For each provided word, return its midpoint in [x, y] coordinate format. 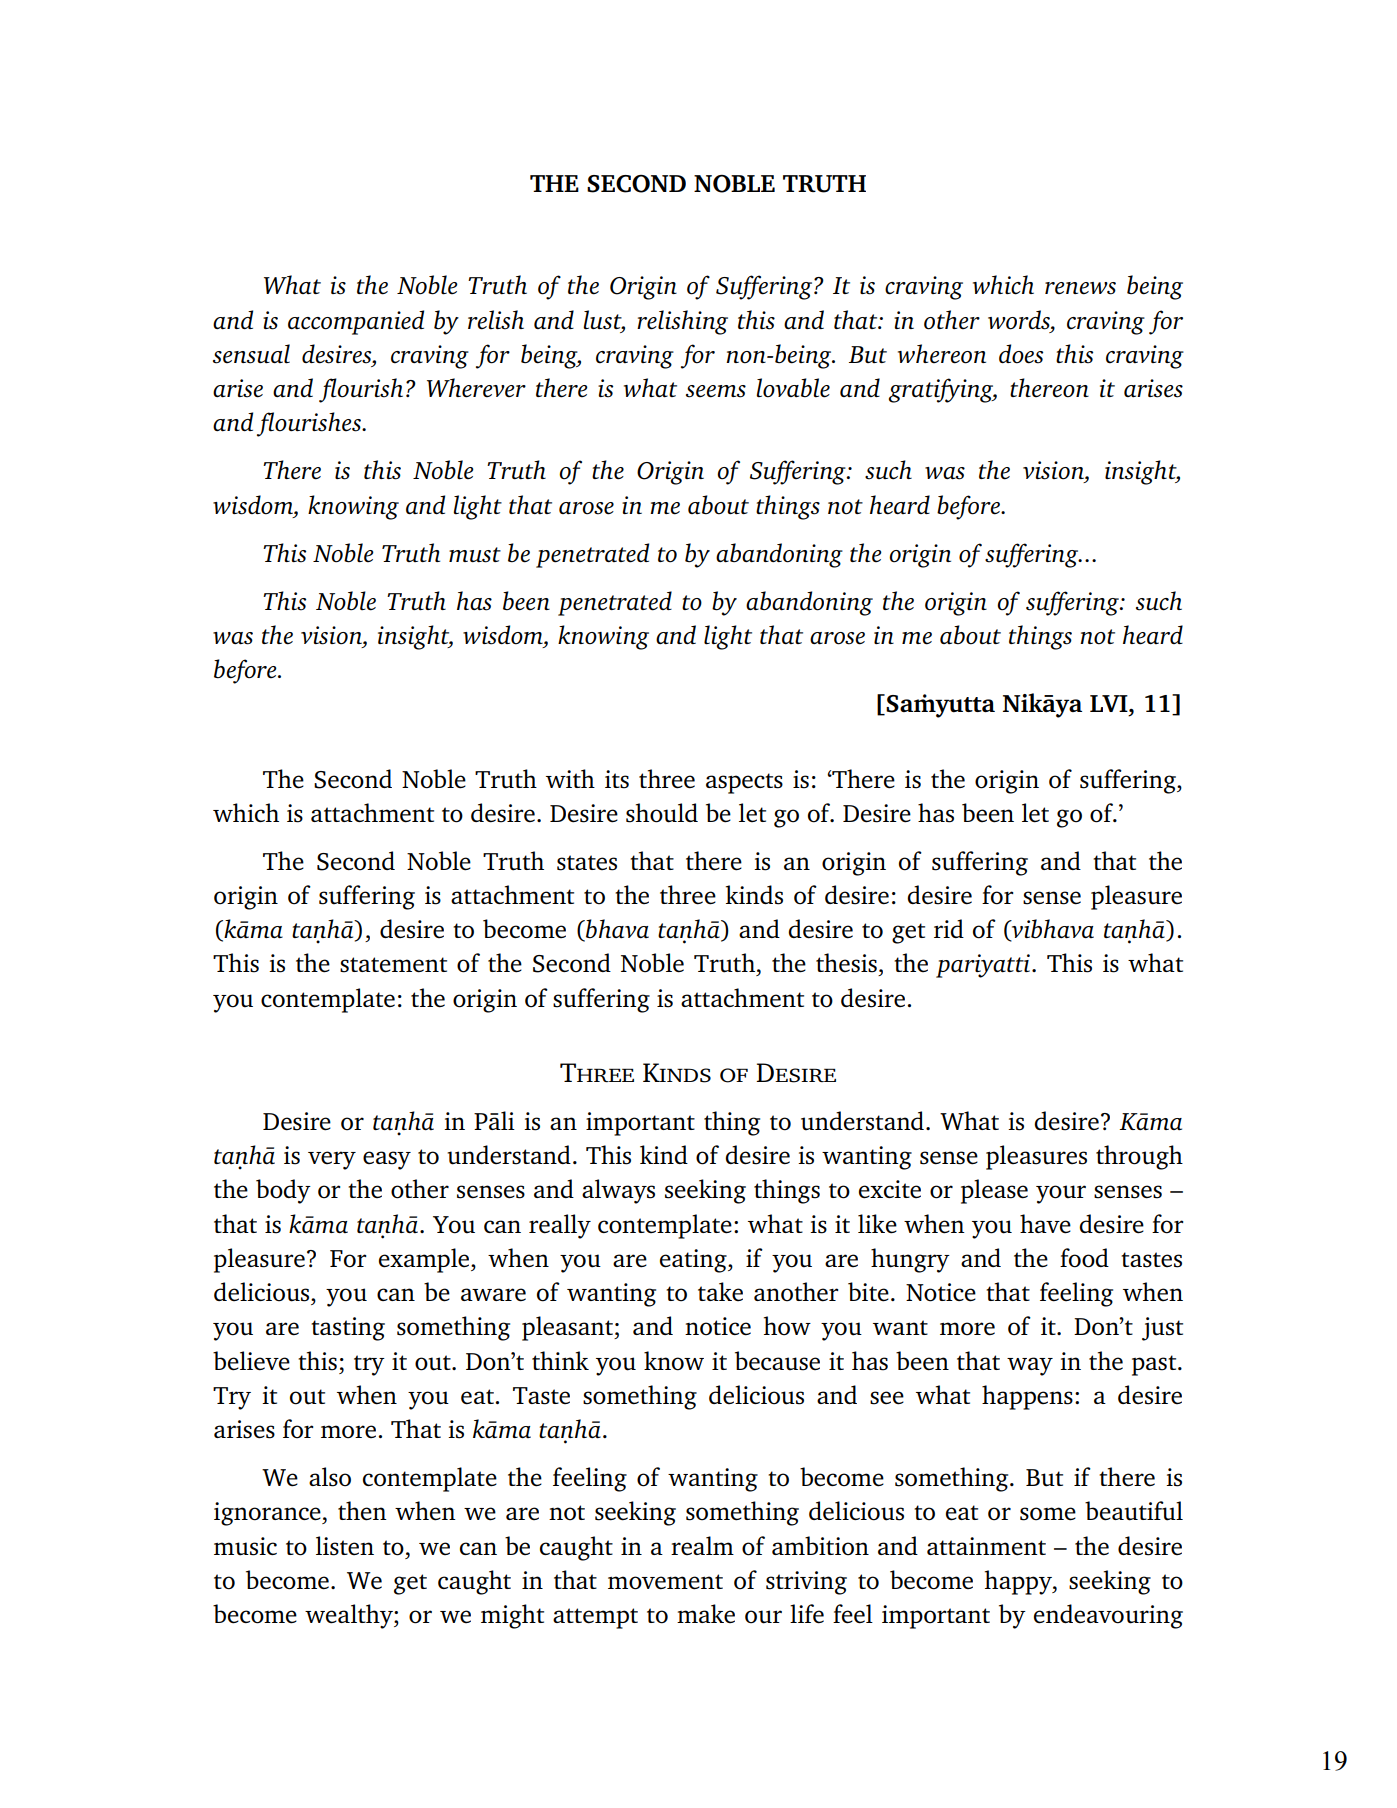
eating [694, 1261]
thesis [846, 963]
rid [949, 928]
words [1020, 320]
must [475, 555]
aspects [744, 783]
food [1084, 1258]
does [1021, 354]
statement [393, 965]
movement [665, 1582]
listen [345, 1546]
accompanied [356, 322]
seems [716, 391]
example [425, 1260]
